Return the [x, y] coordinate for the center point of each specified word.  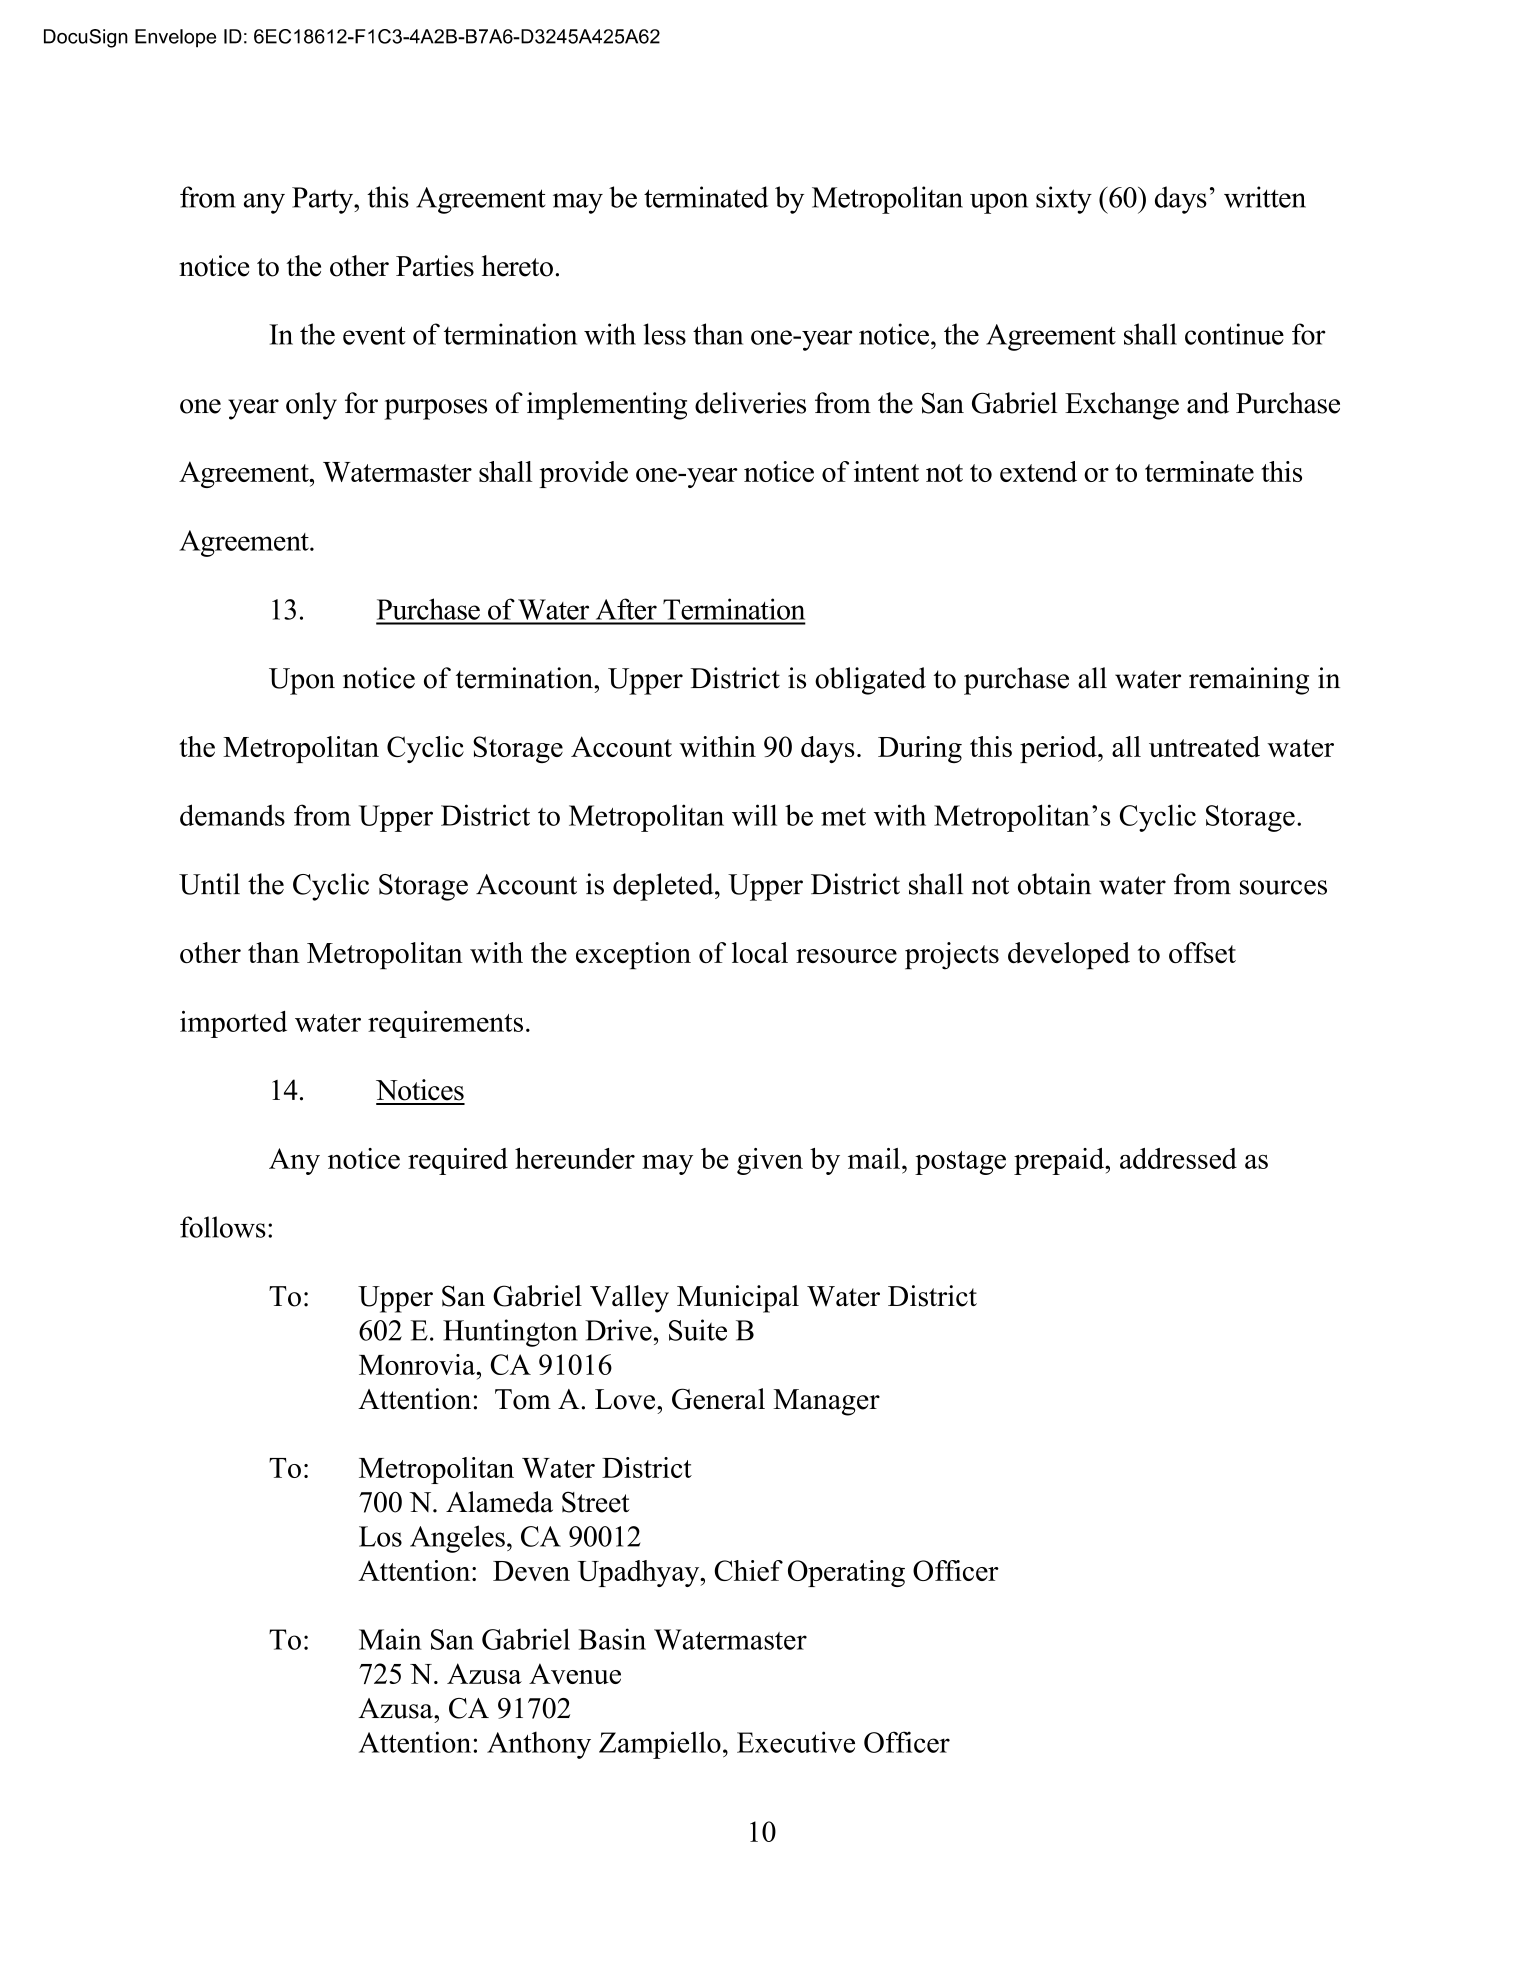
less [664, 334]
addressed [1178, 1158]
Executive [796, 1742]
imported [233, 1024]
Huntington [510, 1333]
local [760, 952]
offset [1202, 952]
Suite [698, 1330]
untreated [1204, 746]
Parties [435, 266]
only [311, 406]
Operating [846, 1573]
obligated [870, 681]
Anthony [539, 1745]
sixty [1064, 200]
